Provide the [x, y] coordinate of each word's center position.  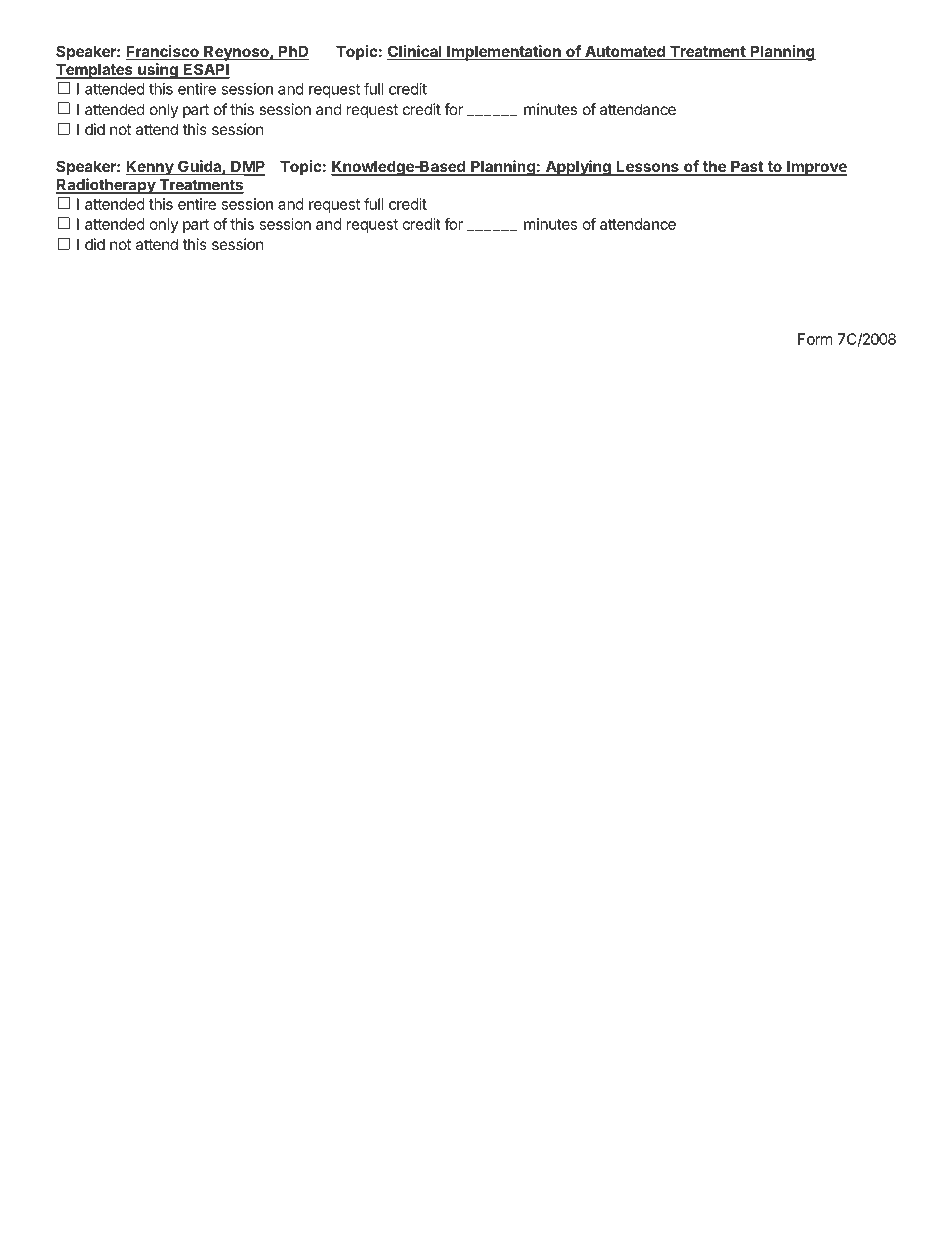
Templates [95, 71]
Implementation [504, 53]
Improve [816, 168]
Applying [578, 168]
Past [747, 167]
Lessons [648, 167]
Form [815, 339]
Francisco [163, 52]
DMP [247, 167]
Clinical [415, 52]
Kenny [150, 167]
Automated [625, 52]
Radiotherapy [106, 186]
